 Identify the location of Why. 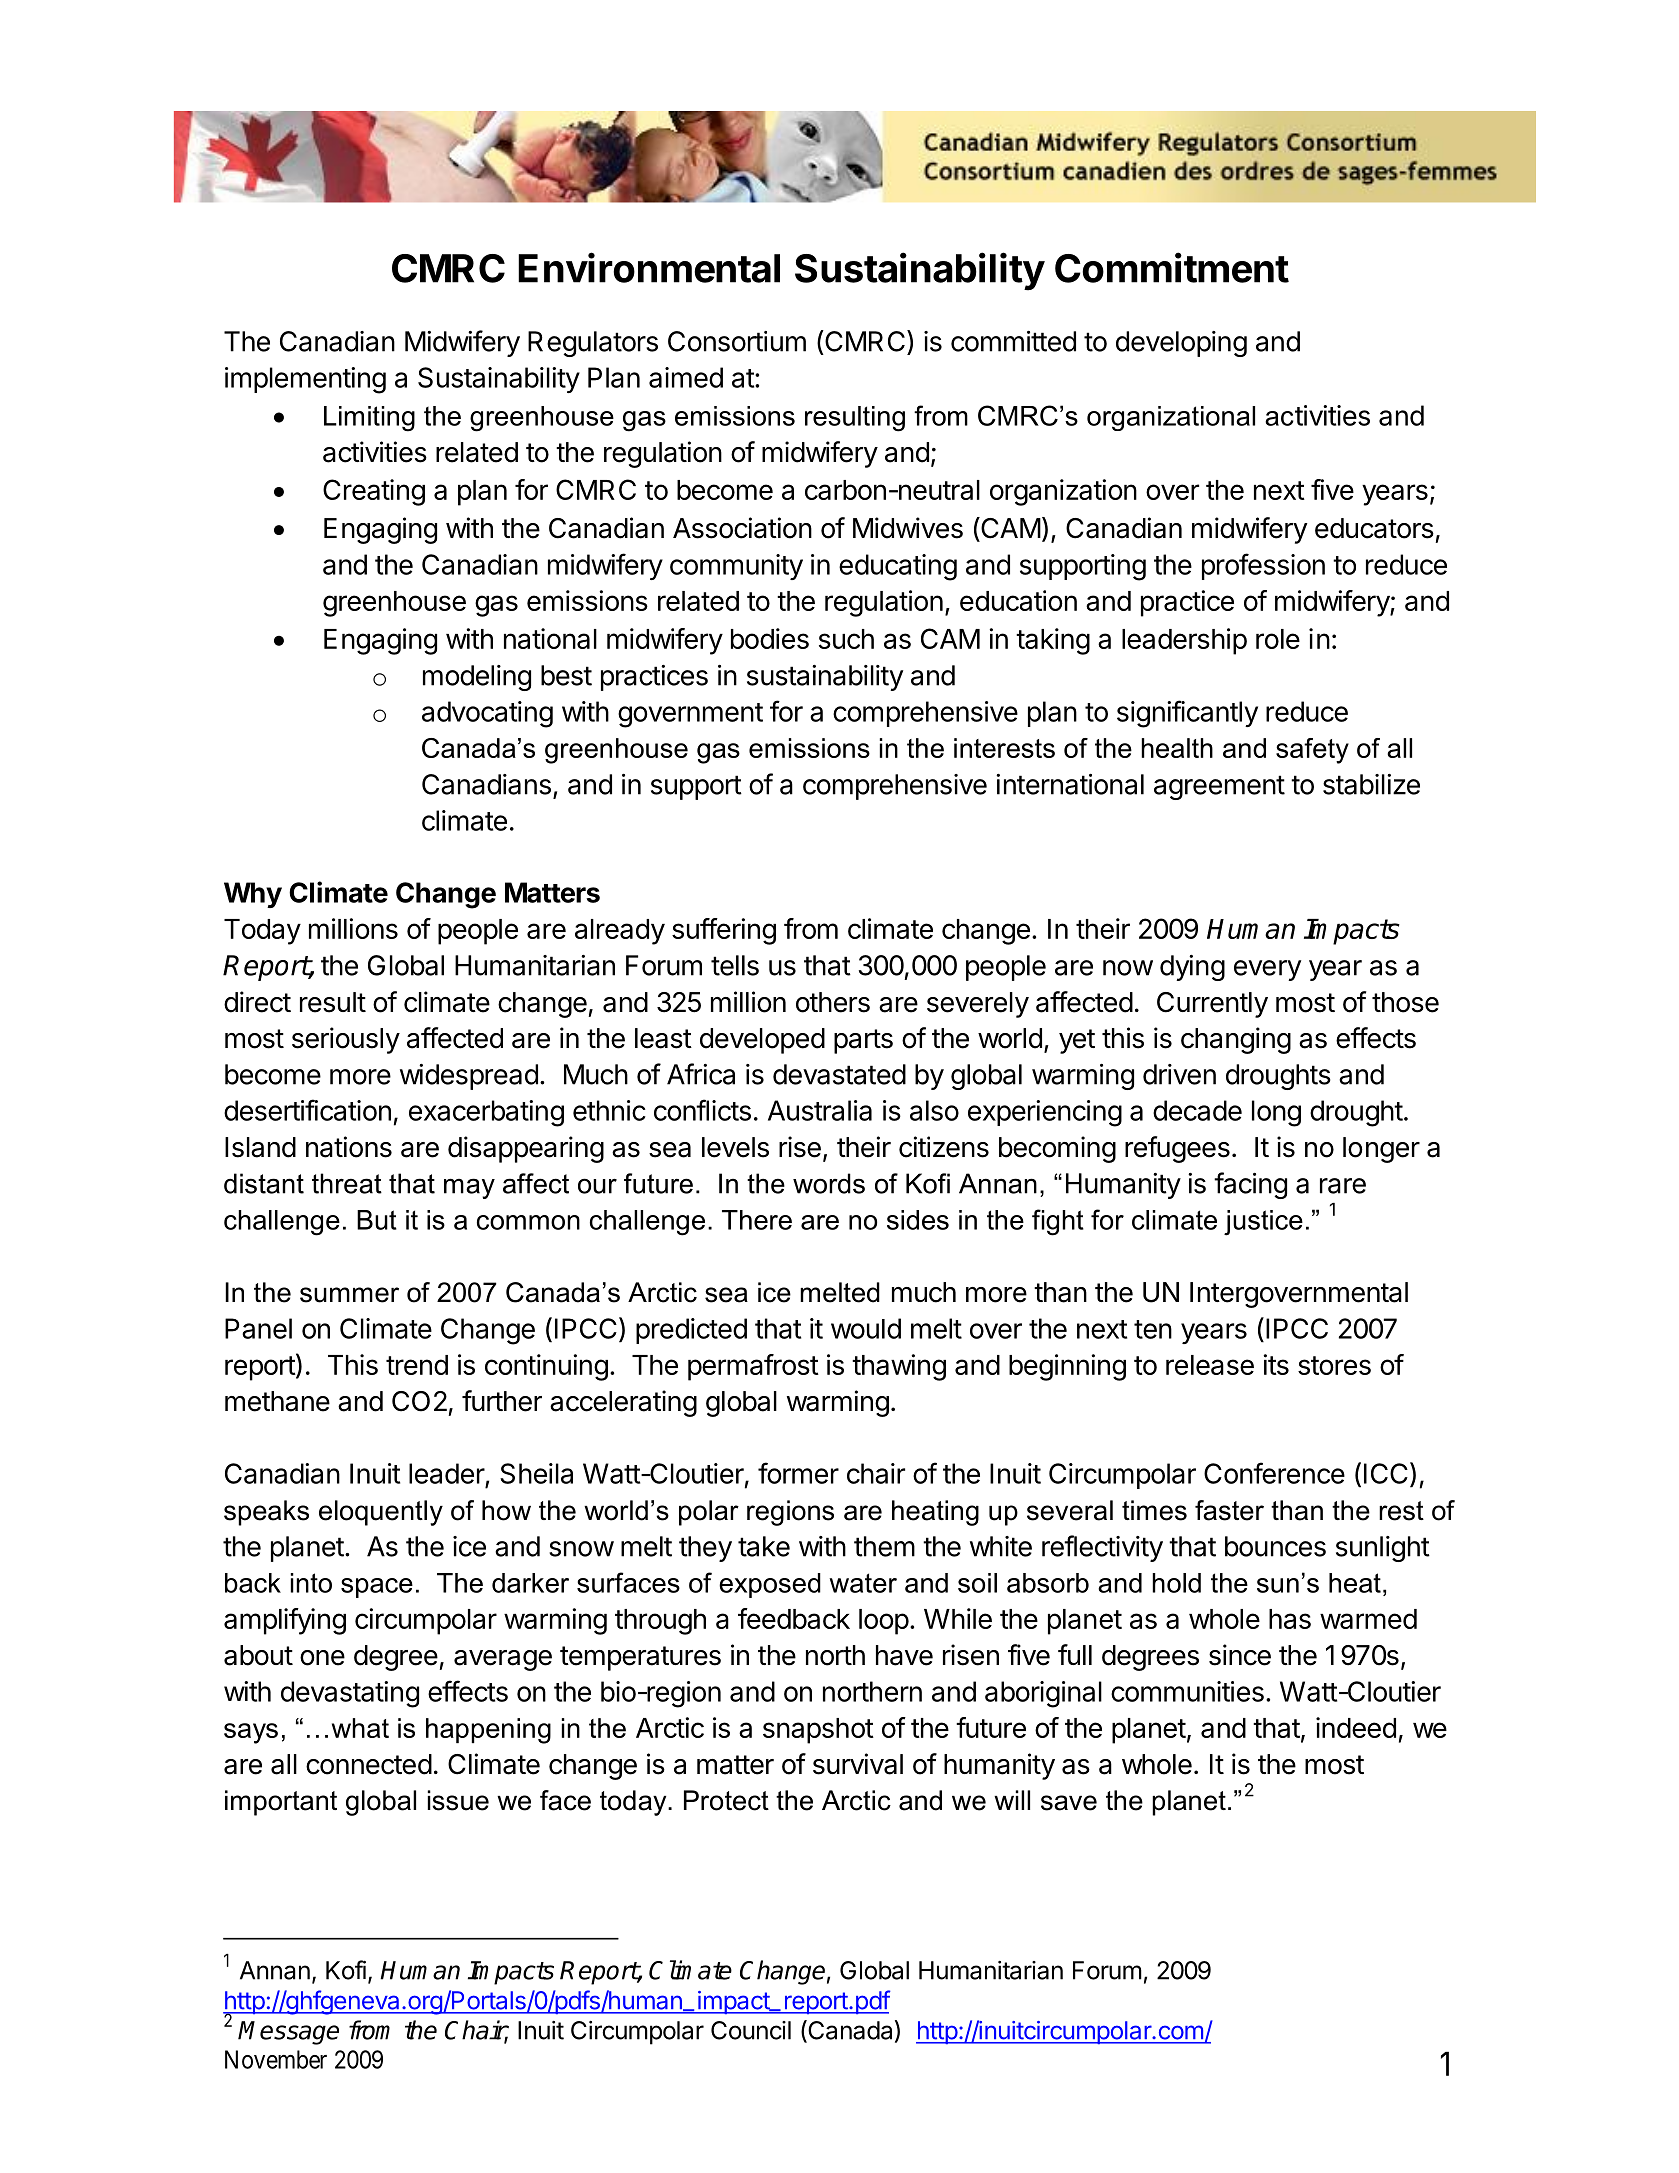
(253, 895).
